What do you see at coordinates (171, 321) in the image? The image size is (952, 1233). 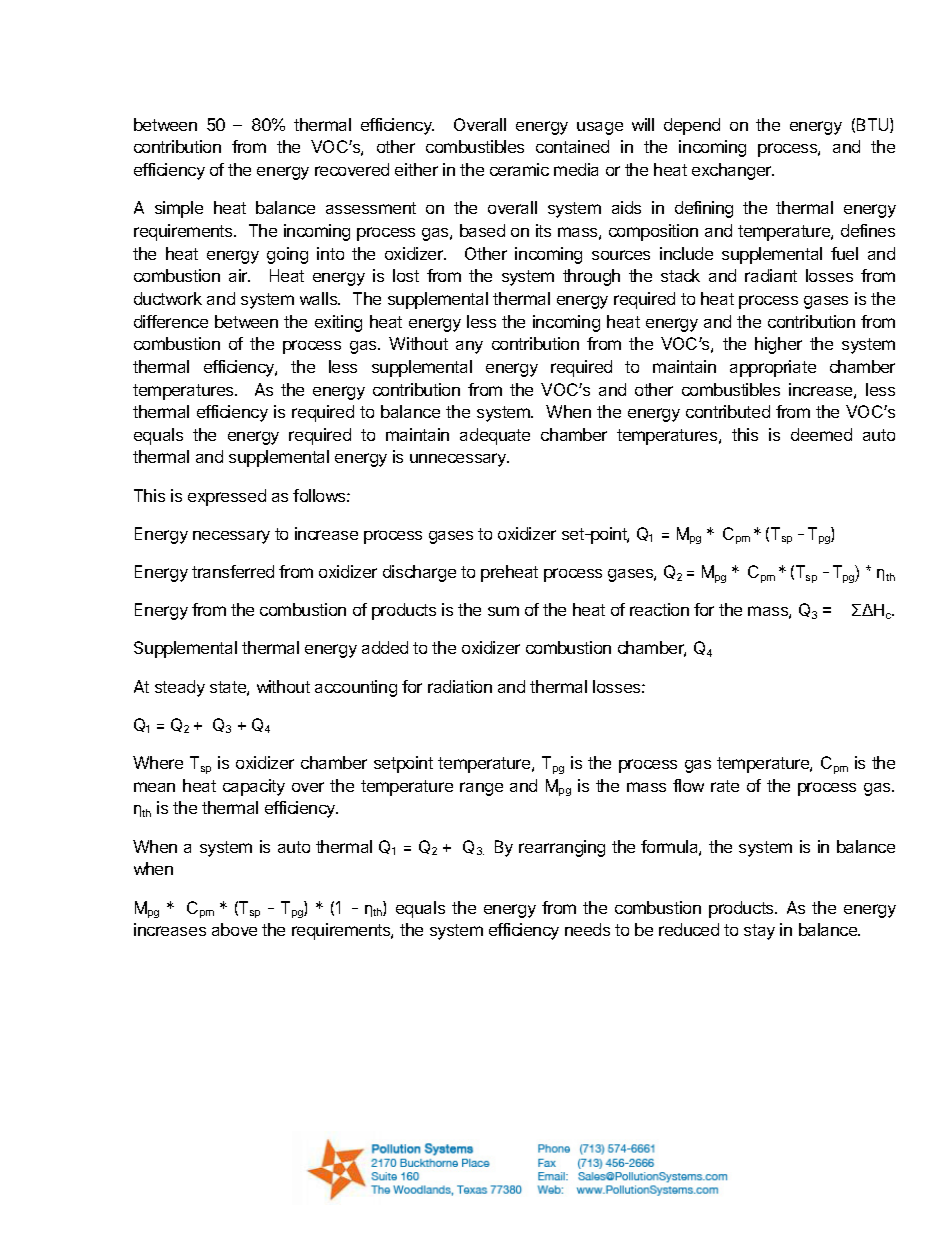 I see `difference` at bounding box center [171, 321].
